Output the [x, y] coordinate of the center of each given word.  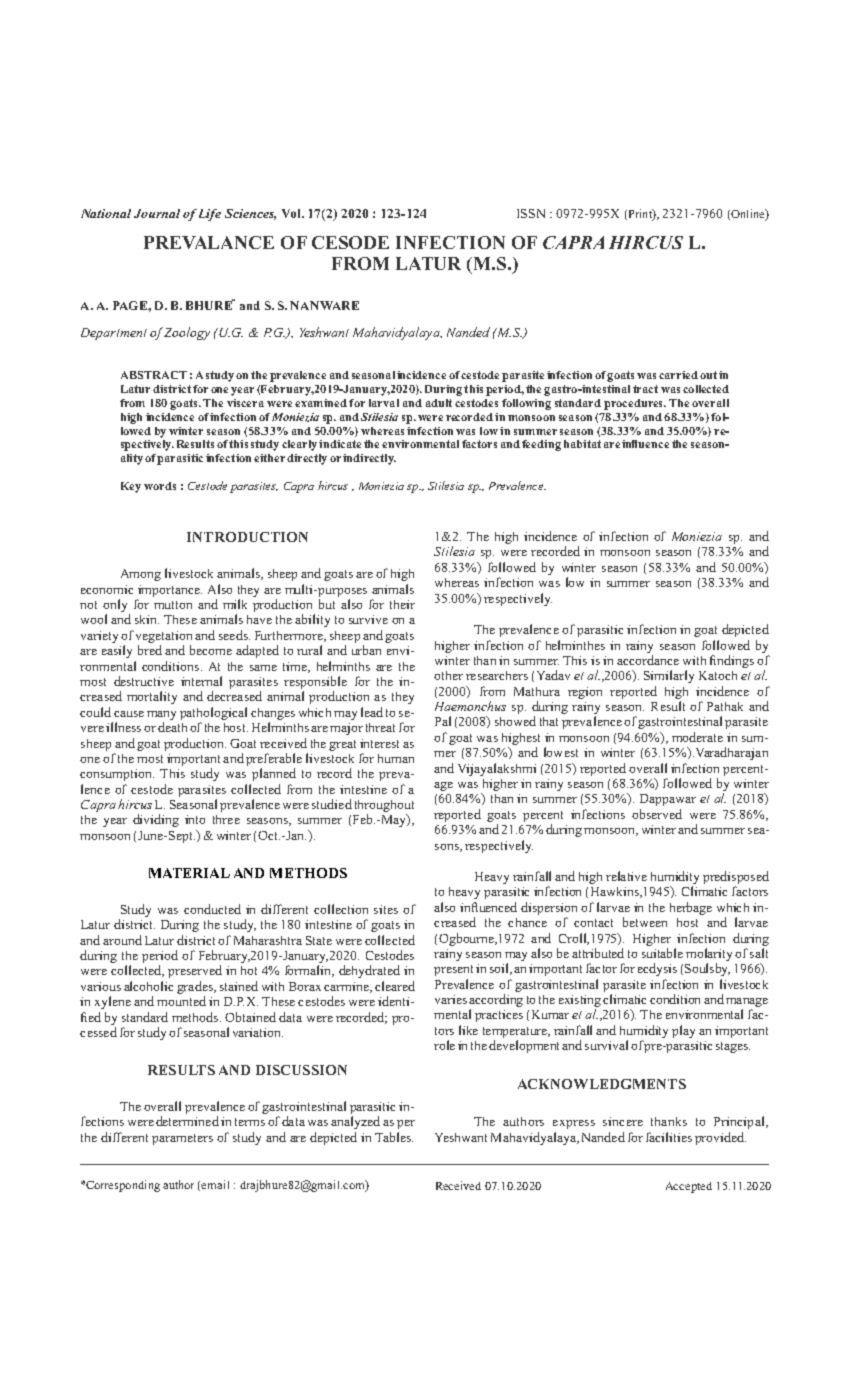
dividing [156, 820]
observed [657, 814]
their [402, 604]
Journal [157, 213]
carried [678, 375]
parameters [182, 1139]
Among [141, 575]
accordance [648, 660]
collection [341, 909]
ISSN [531, 213]
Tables [394, 1137]
